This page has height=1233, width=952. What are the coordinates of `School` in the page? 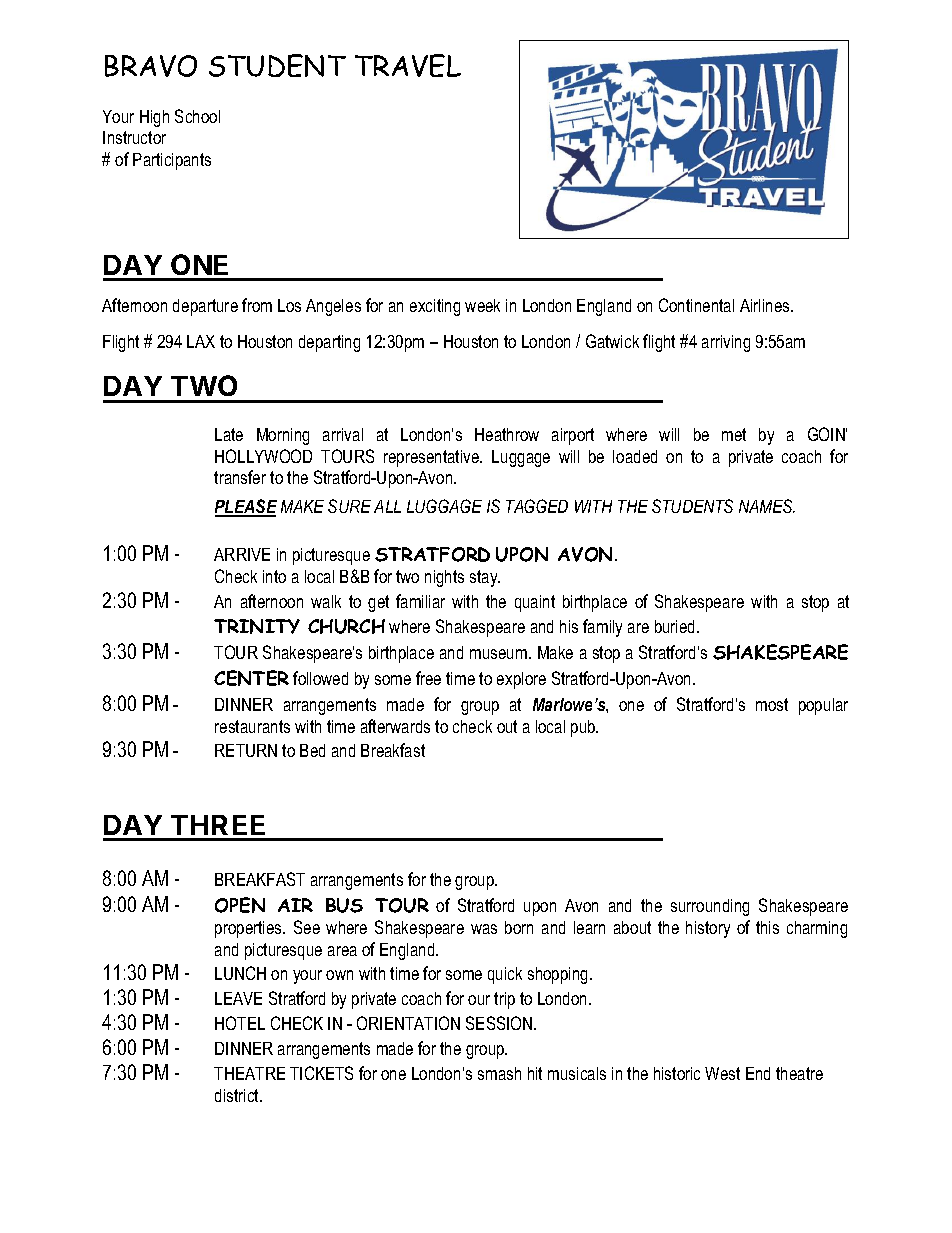 It's located at (197, 116).
